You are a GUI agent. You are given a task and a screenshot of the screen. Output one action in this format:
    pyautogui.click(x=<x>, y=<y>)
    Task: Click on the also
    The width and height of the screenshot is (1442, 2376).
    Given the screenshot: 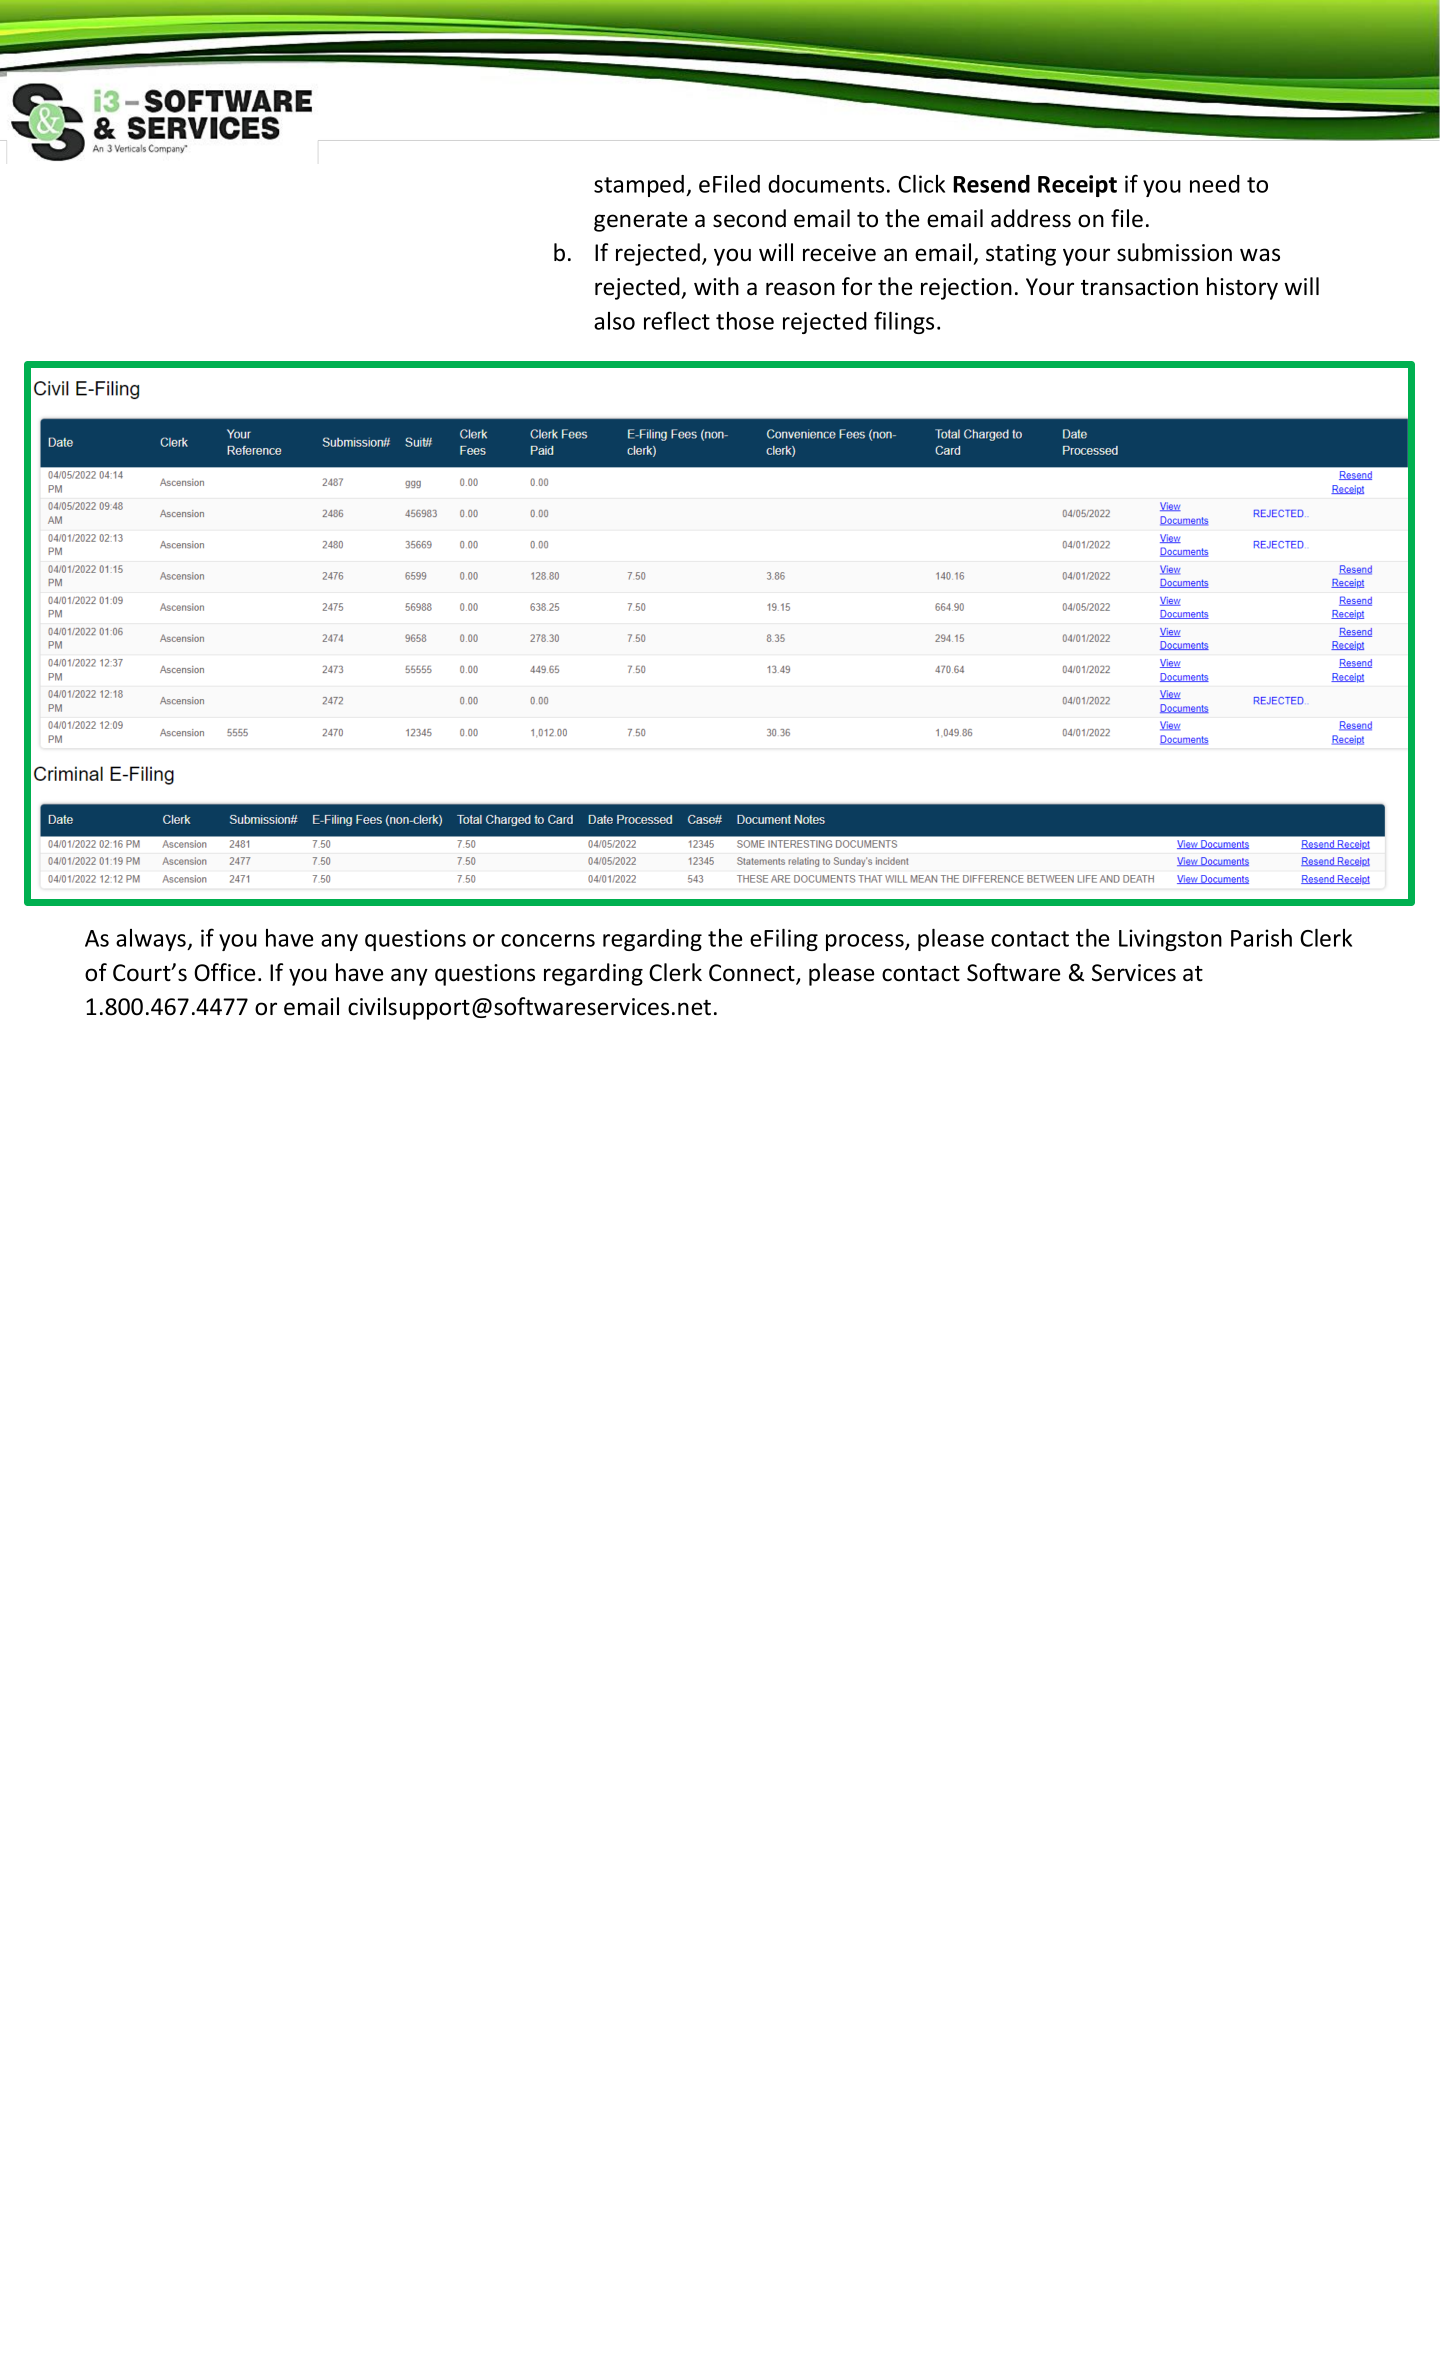 What is the action you would take?
    pyautogui.click(x=614, y=321)
